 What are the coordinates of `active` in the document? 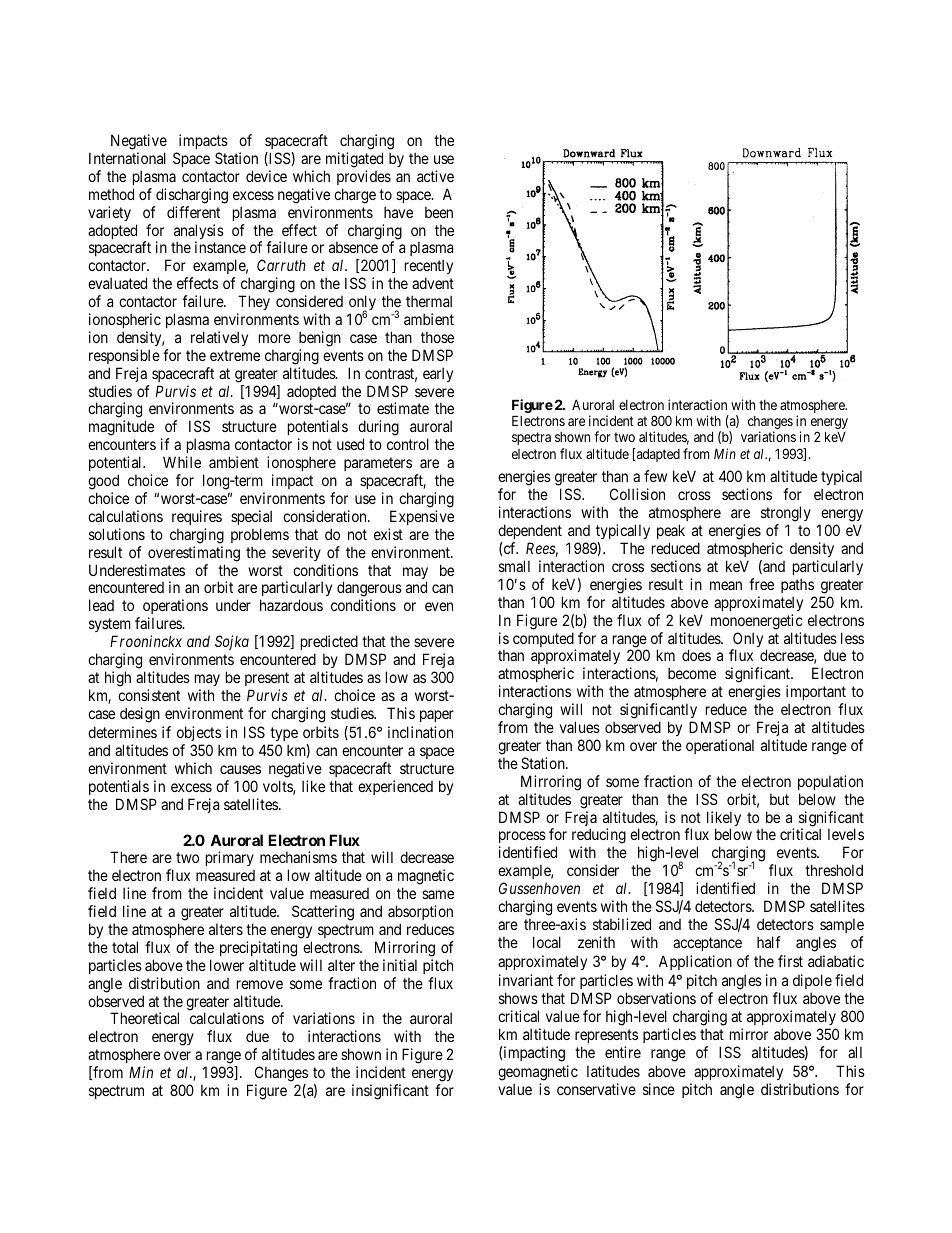 It's located at (435, 176).
